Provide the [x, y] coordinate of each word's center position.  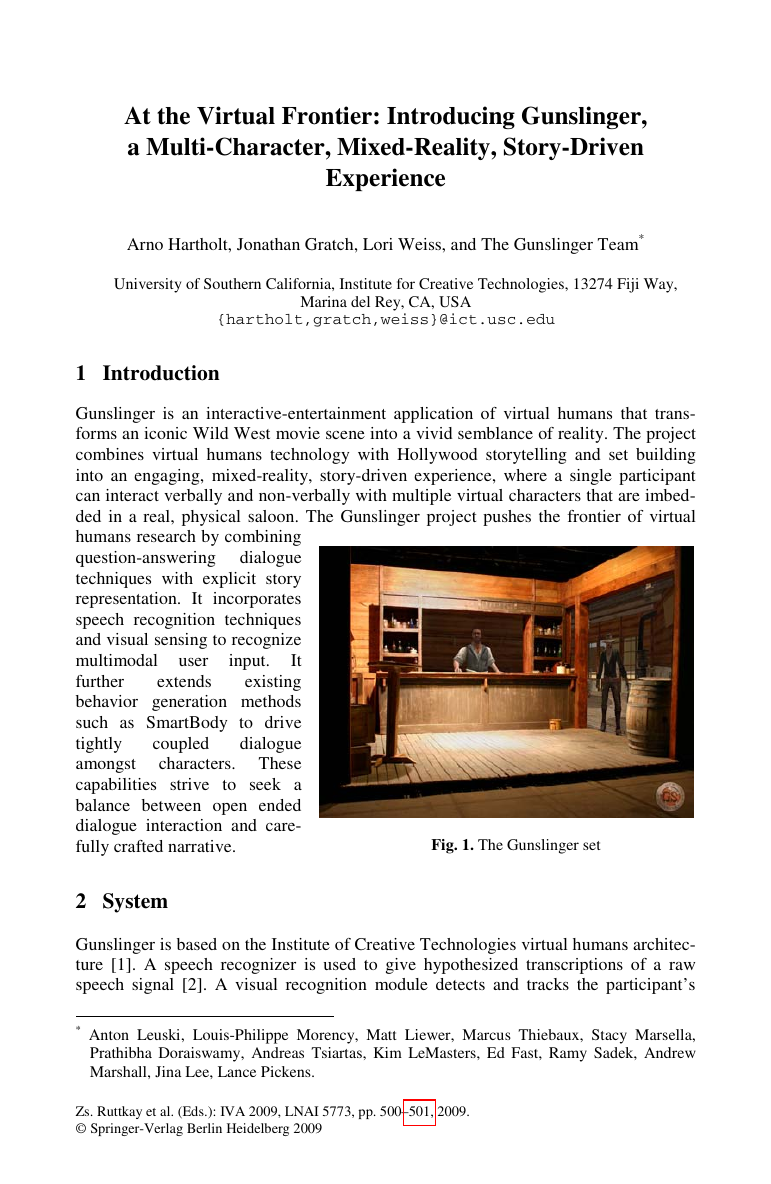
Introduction [161, 373]
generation [189, 703]
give [401, 966]
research [166, 536]
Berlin [204, 1128]
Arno [145, 244]
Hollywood [437, 456]
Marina [324, 301]
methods [271, 701]
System [135, 903]
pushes [507, 518]
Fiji [628, 285]
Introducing [451, 117]
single [591, 477]
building [666, 456]
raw [682, 966]
